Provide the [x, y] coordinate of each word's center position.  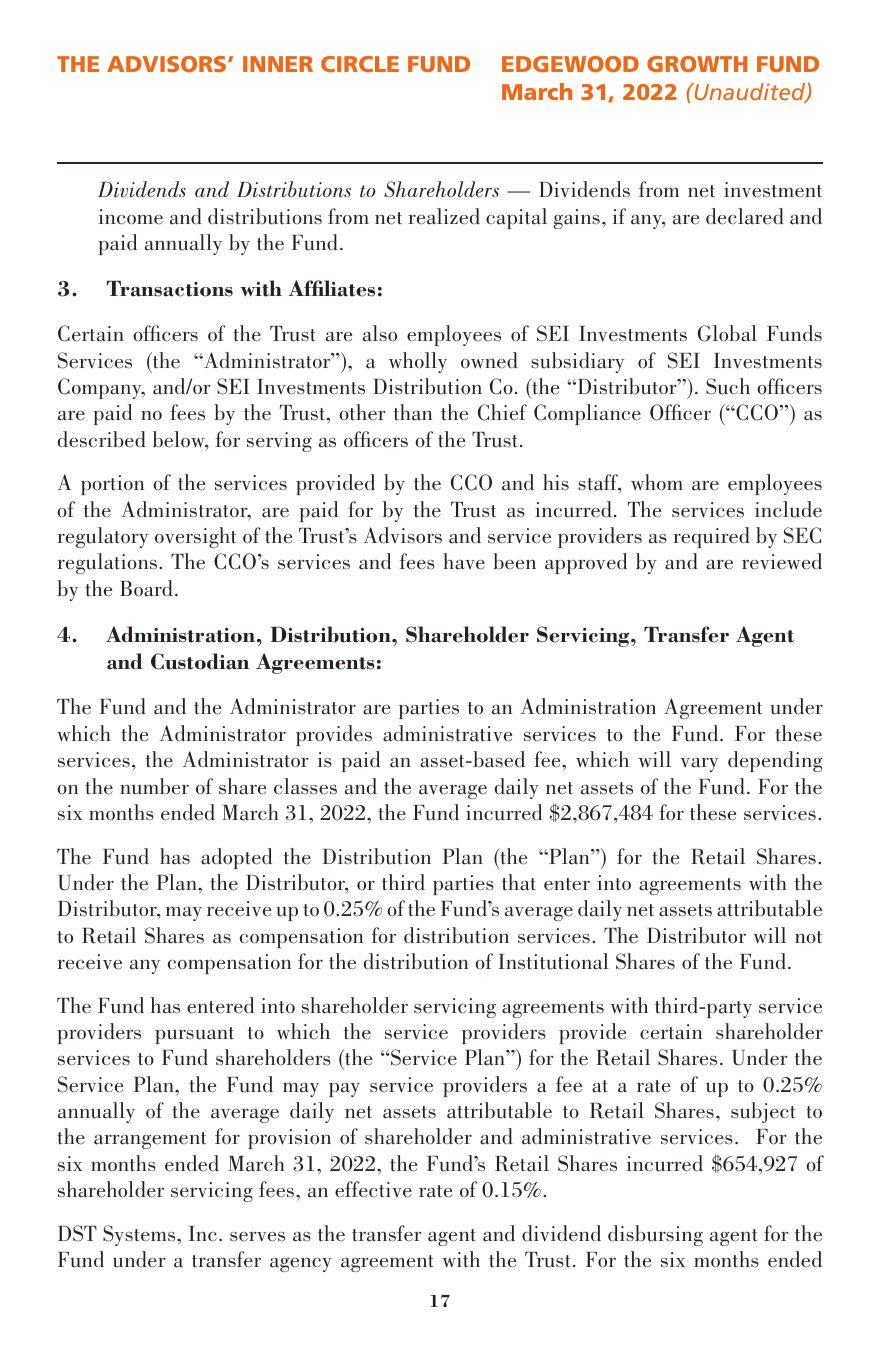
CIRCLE [360, 64]
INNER [278, 64]
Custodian [200, 661]
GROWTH [697, 64]
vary [699, 765]
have [464, 561]
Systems [140, 1235]
